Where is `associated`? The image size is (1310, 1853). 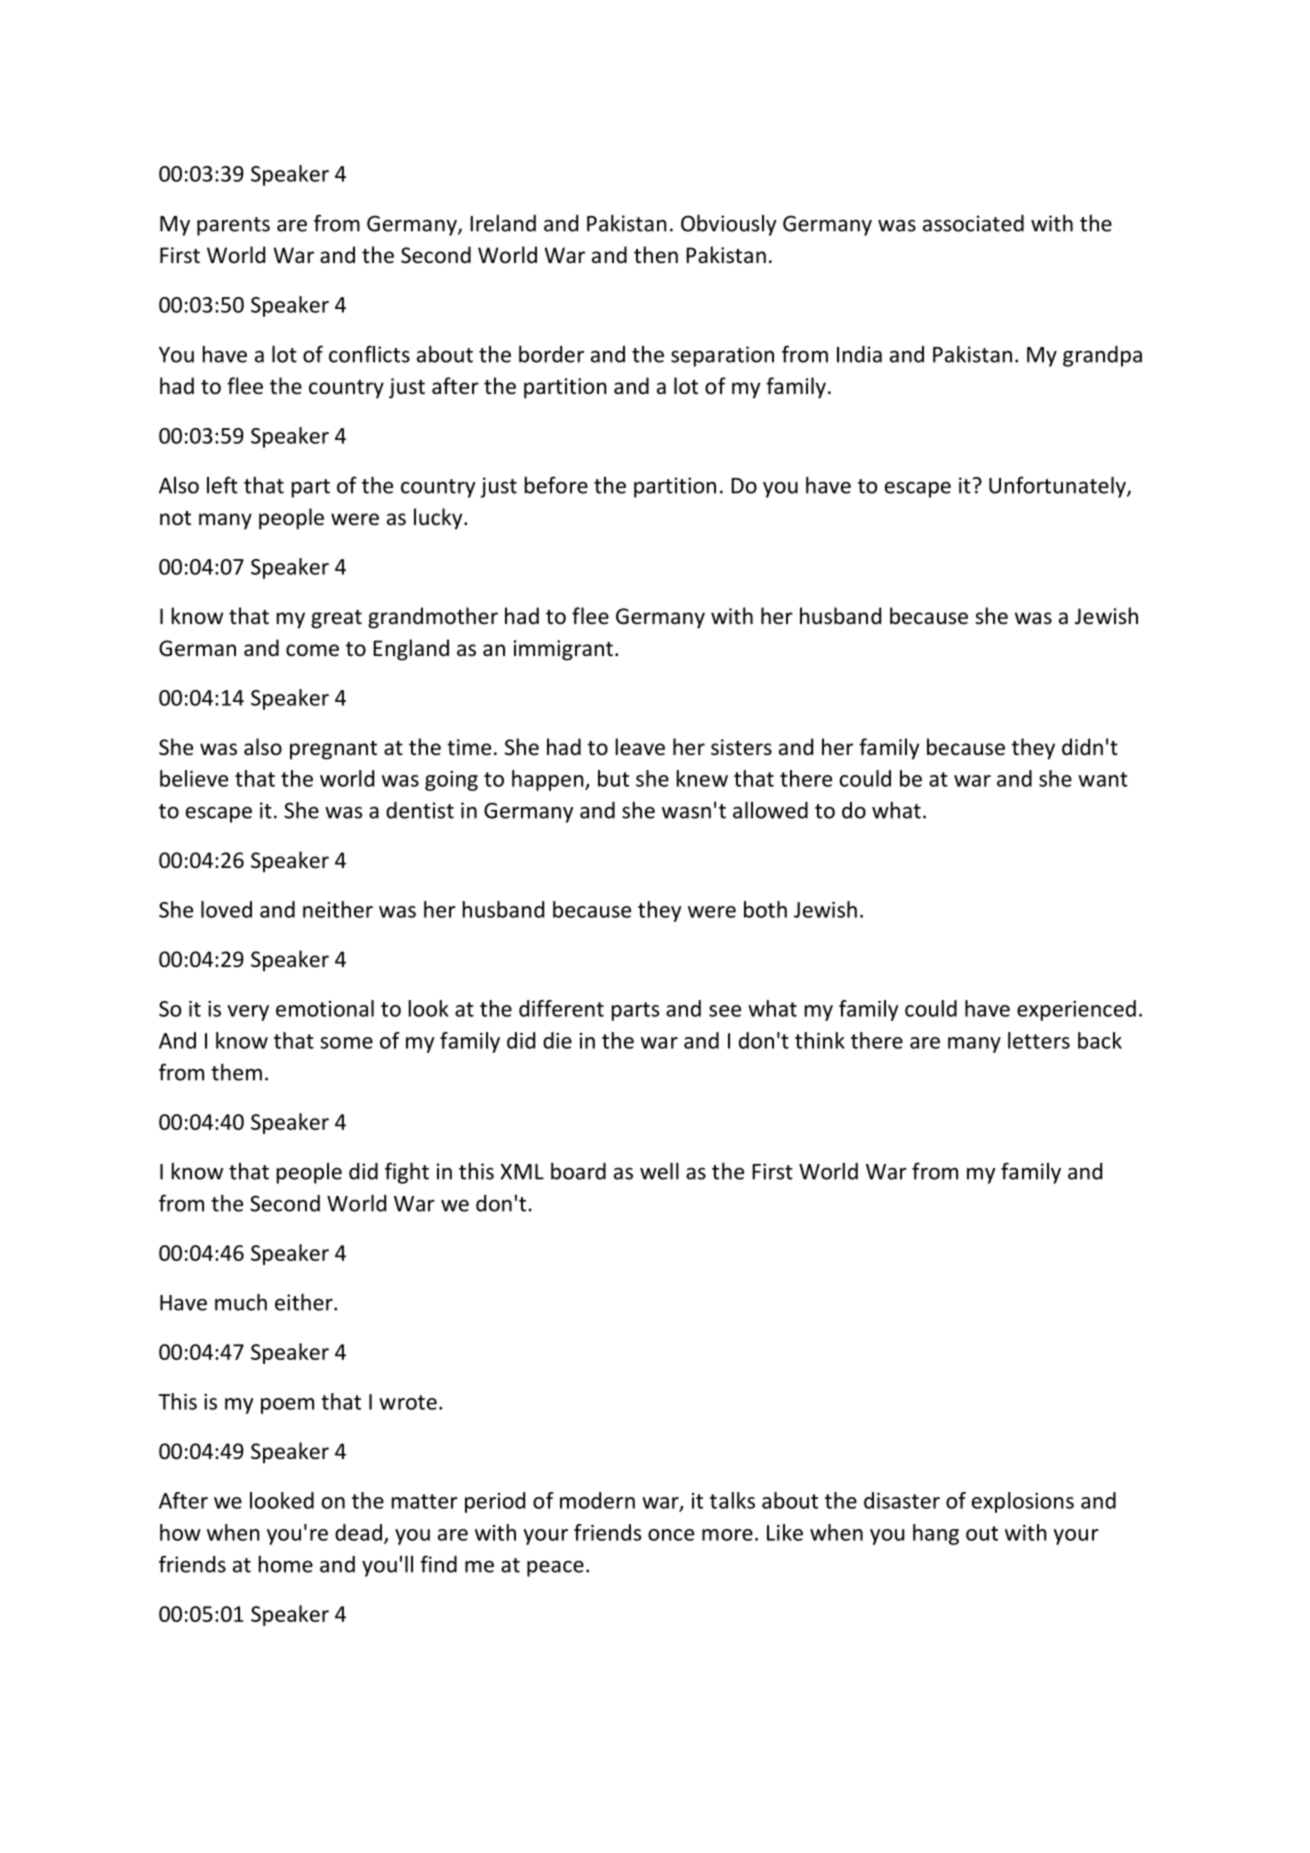 associated is located at coordinates (973, 223).
